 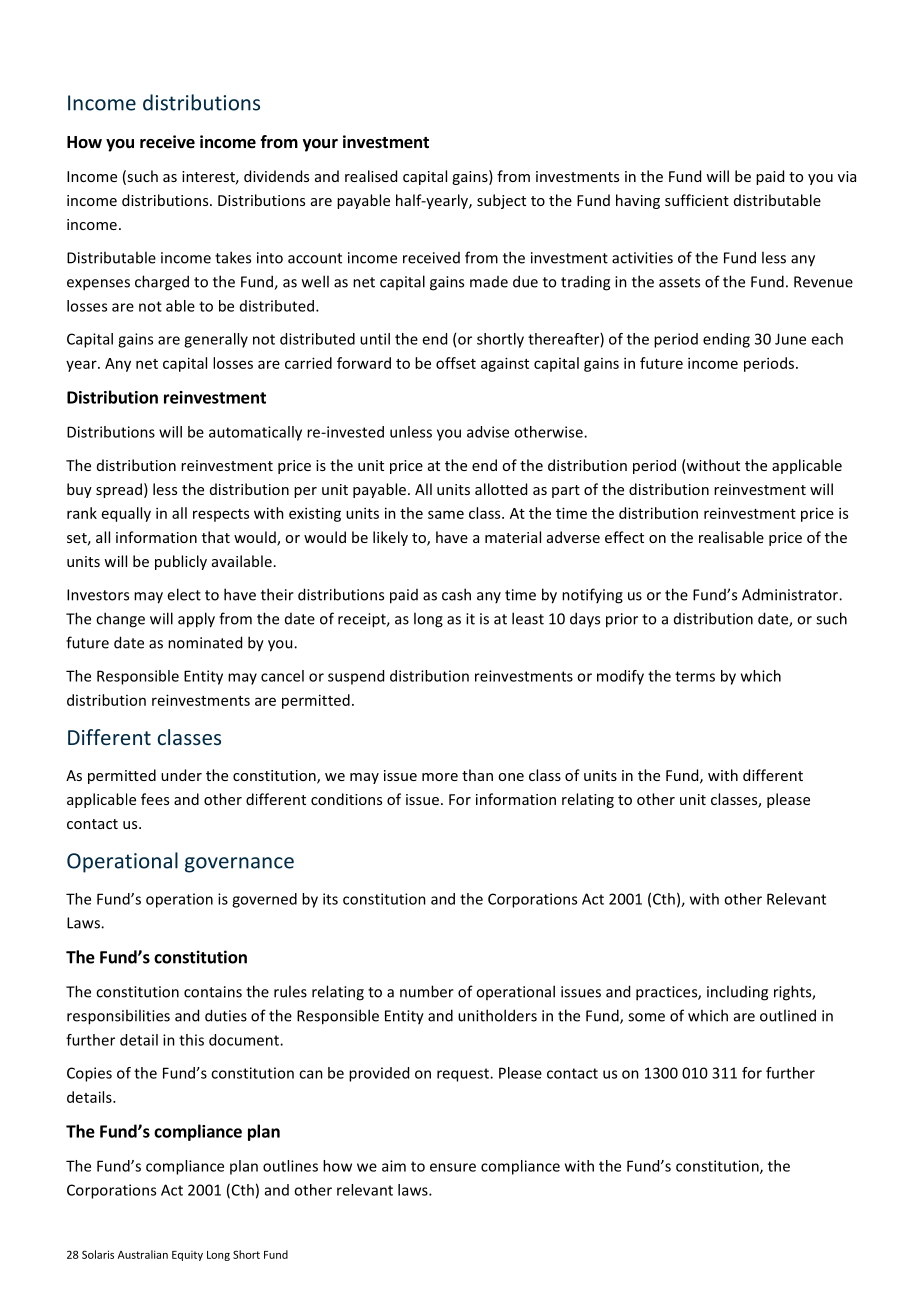 I want to click on Equity, so click(x=187, y=1256).
